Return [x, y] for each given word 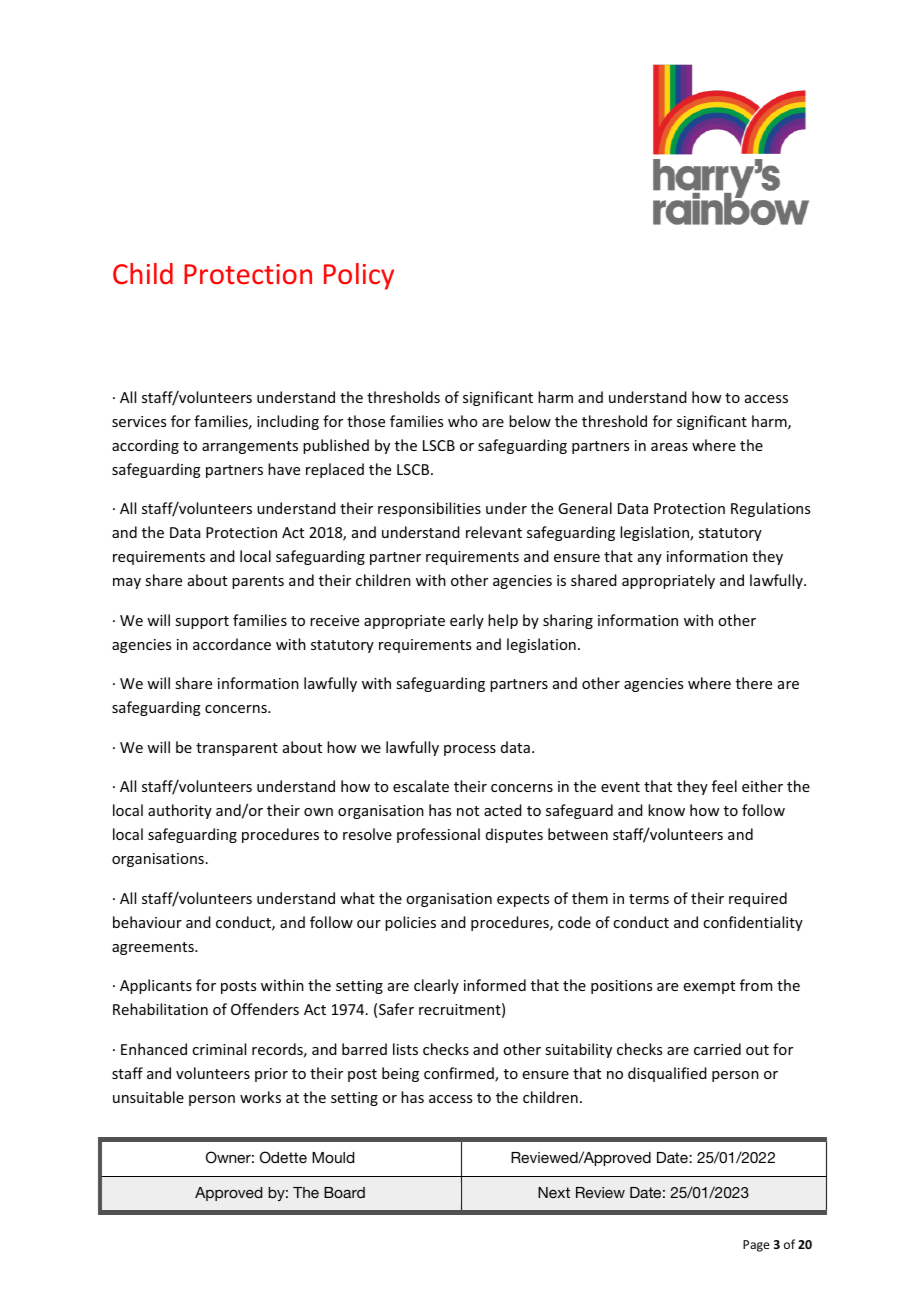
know [666, 810]
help [503, 621]
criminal [219, 1049]
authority [180, 811]
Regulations [770, 509]
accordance [232, 644]
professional [438, 835]
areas [669, 447]
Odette [283, 1157]
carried [717, 1049]
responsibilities [429, 509]
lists [405, 1049]
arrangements [250, 447]
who [462, 421]
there [754, 683]
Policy [359, 276]
